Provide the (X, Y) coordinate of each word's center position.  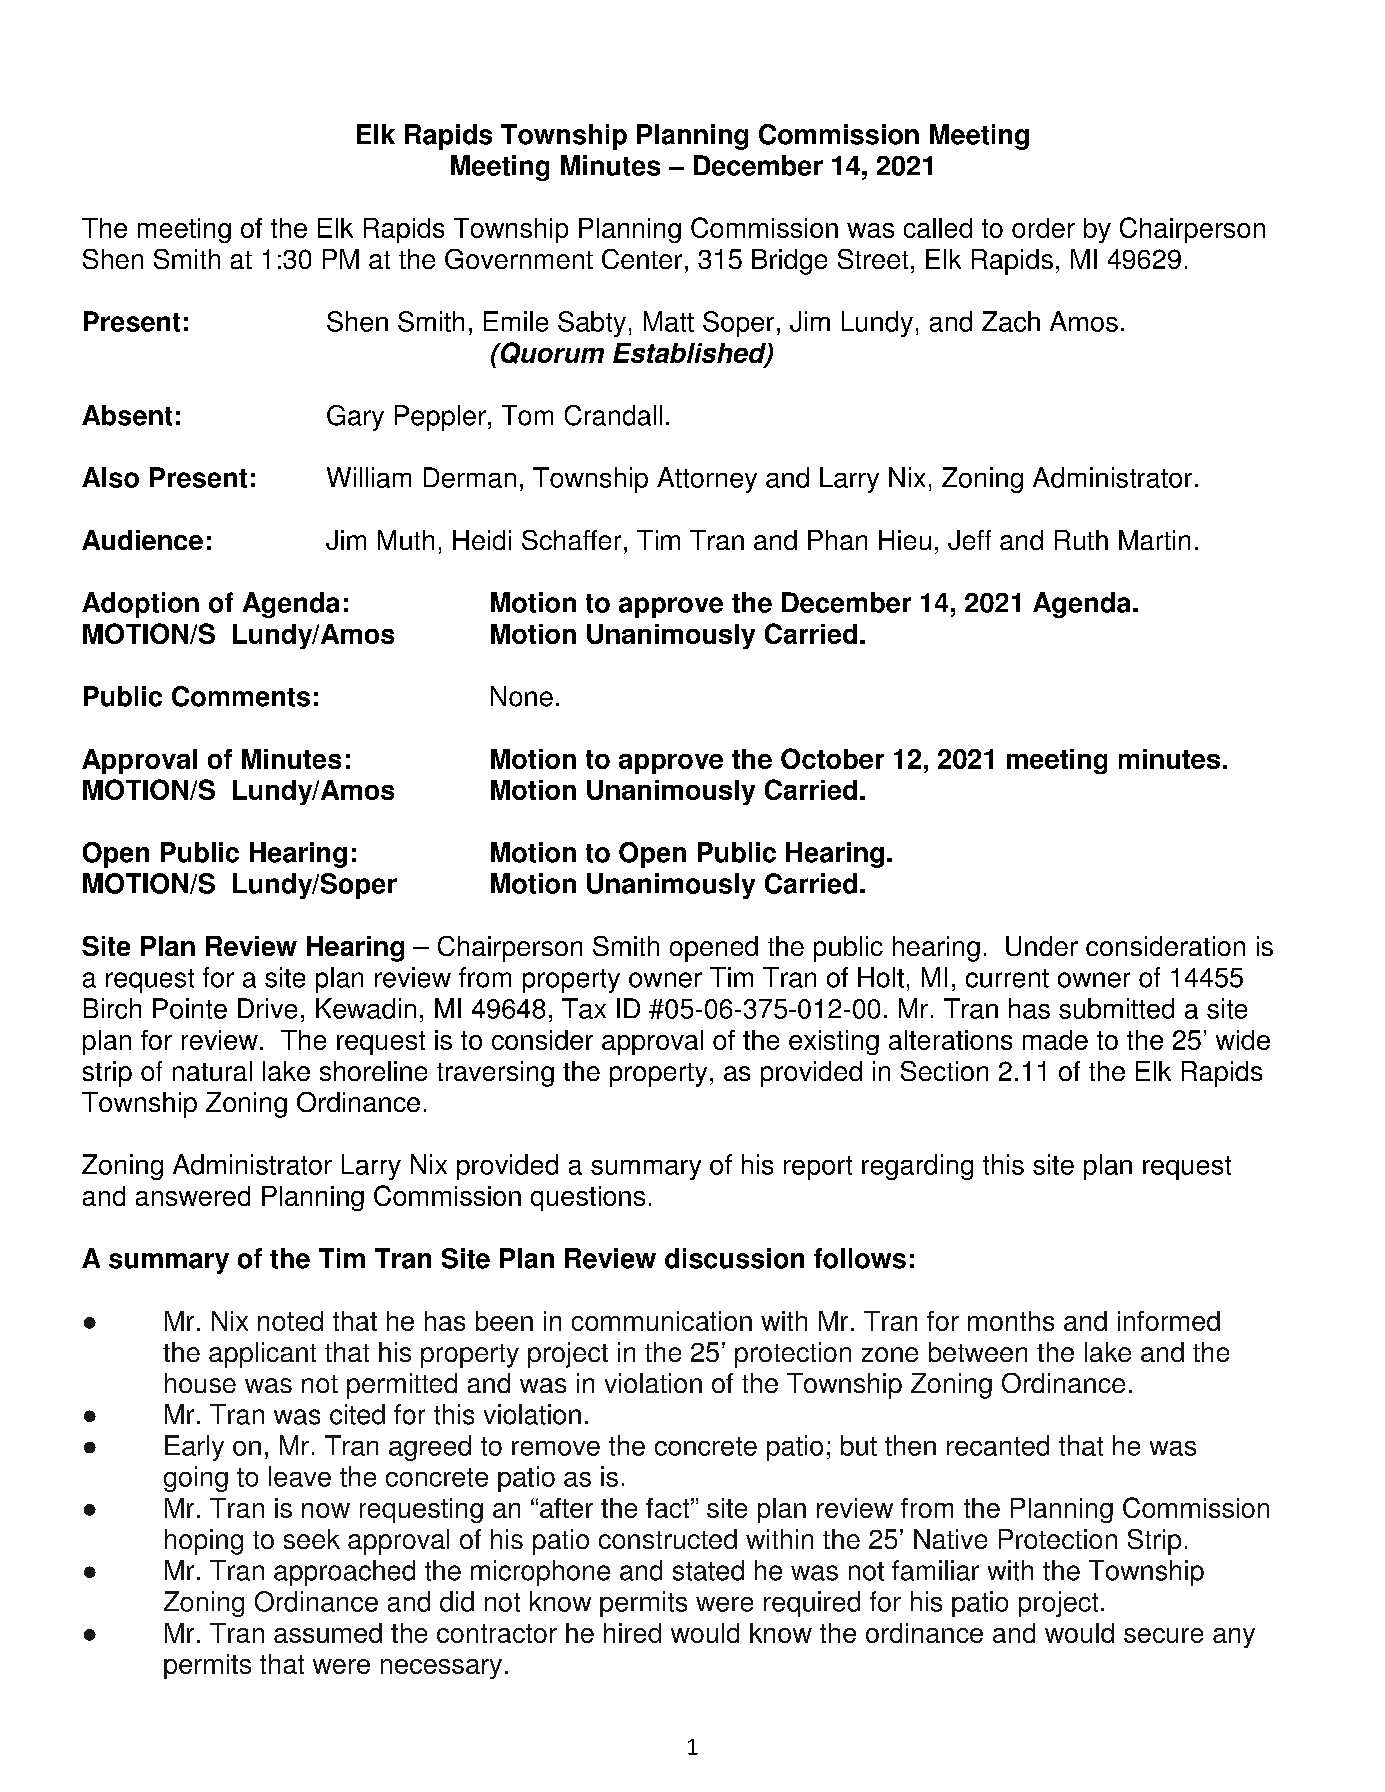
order (1043, 228)
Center (642, 259)
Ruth (1081, 540)
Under (1042, 946)
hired (632, 1633)
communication (662, 1321)
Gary (355, 418)
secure (1163, 1635)
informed (1169, 1321)
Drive (267, 1008)
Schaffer (571, 540)
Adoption (140, 605)
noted (290, 1321)
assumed (328, 1633)
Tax (584, 1008)
